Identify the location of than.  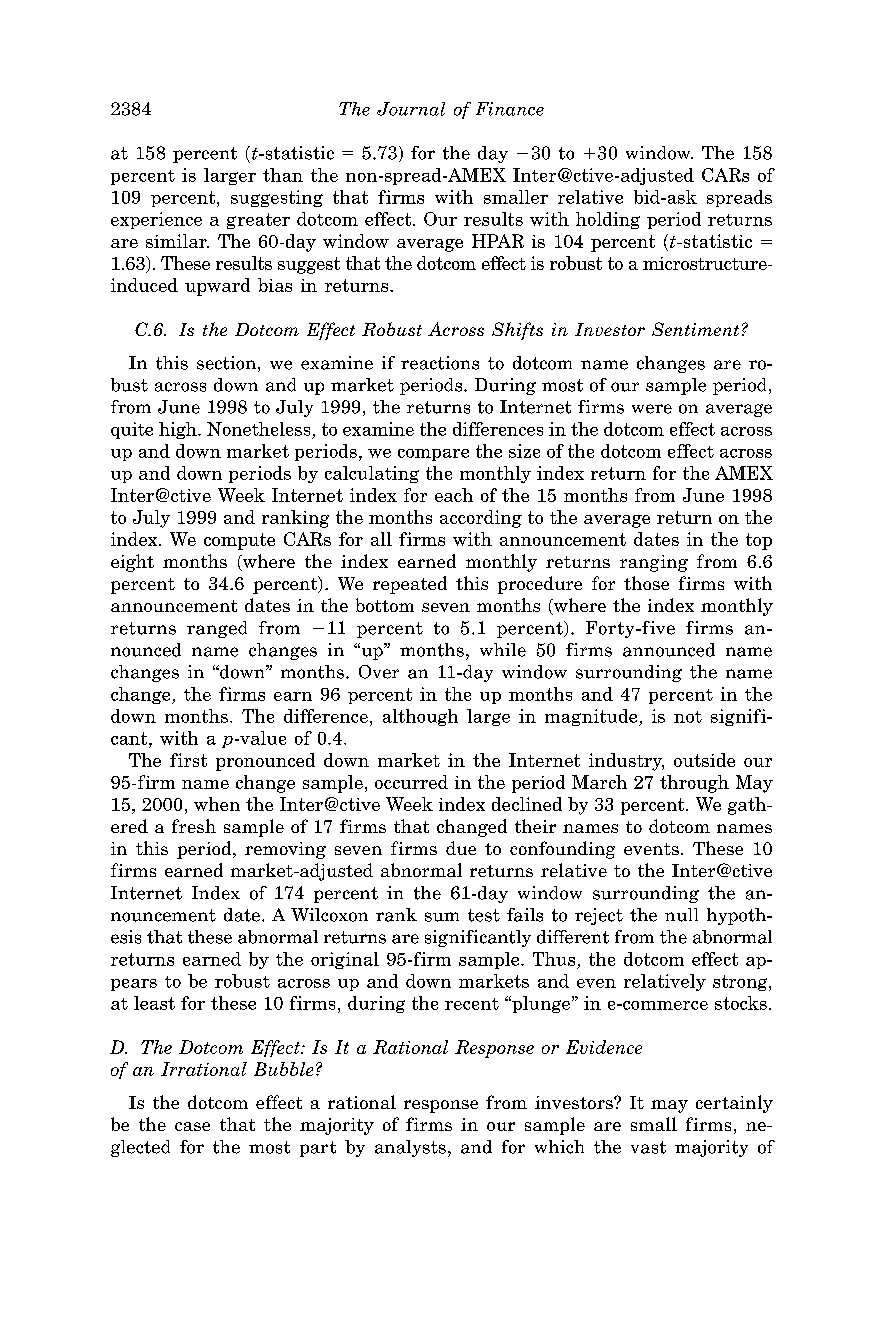
(283, 175).
